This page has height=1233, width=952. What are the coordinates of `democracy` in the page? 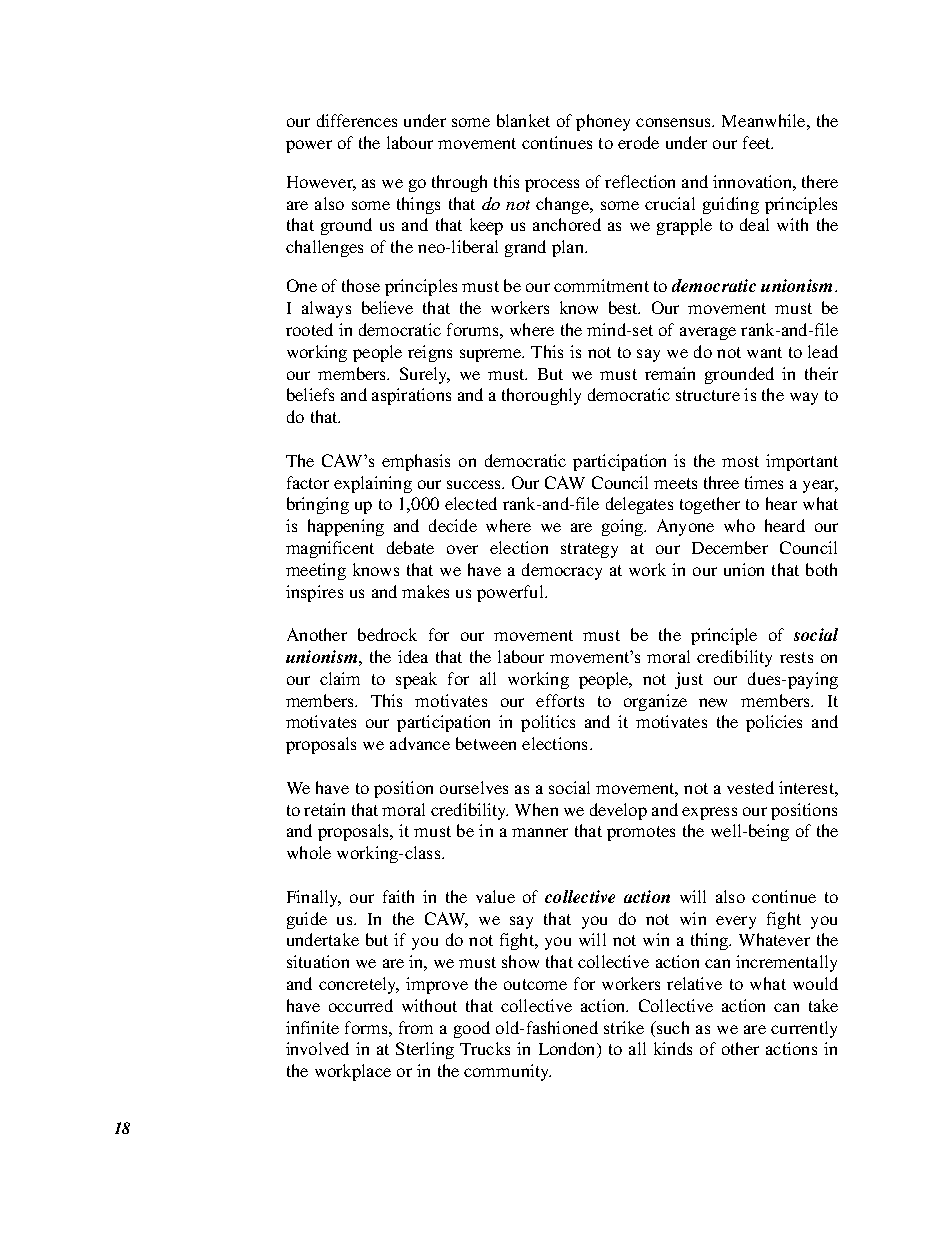 It's located at (562, 571).
